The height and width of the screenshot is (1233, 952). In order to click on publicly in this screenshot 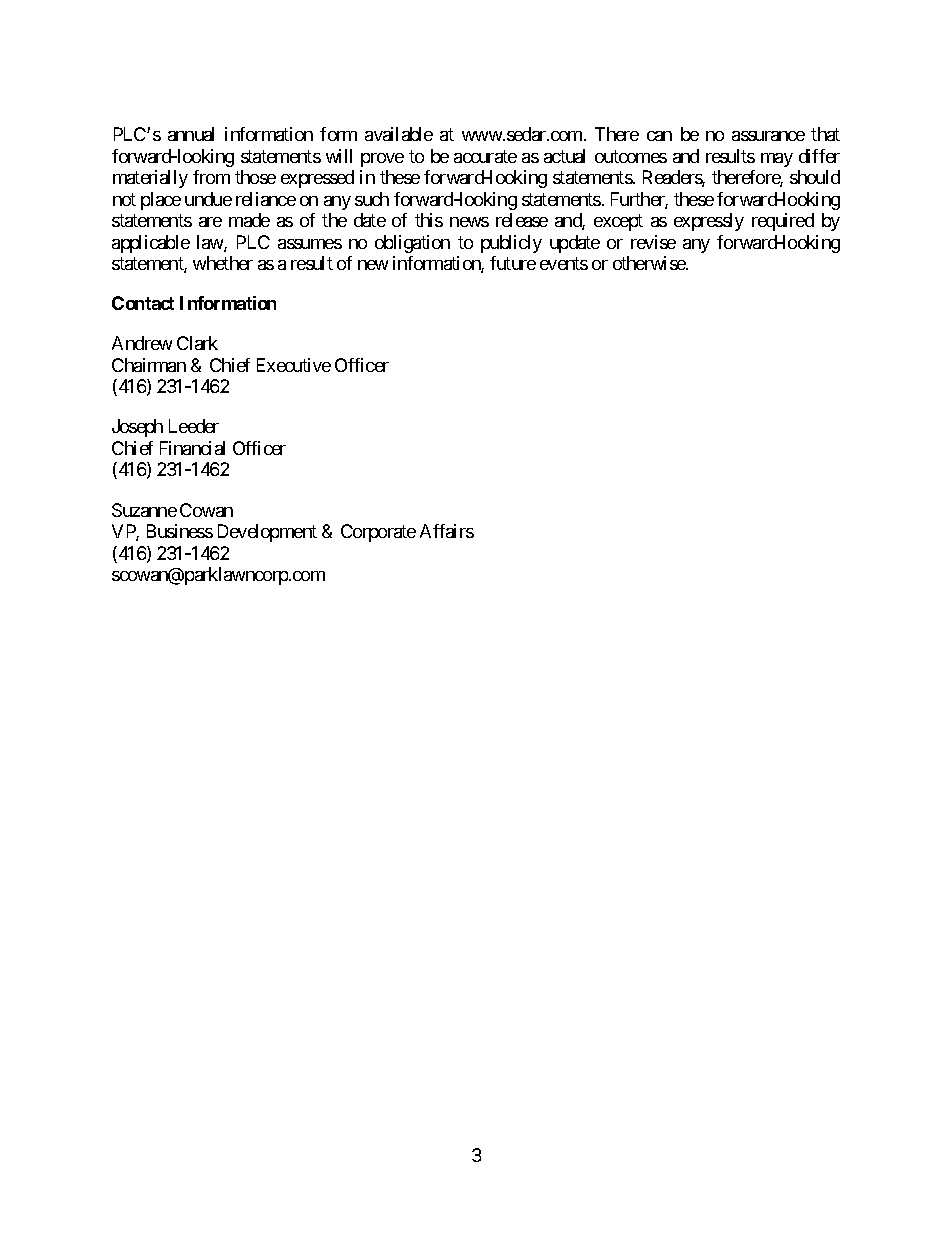, I will do `click(511, 244)`.
